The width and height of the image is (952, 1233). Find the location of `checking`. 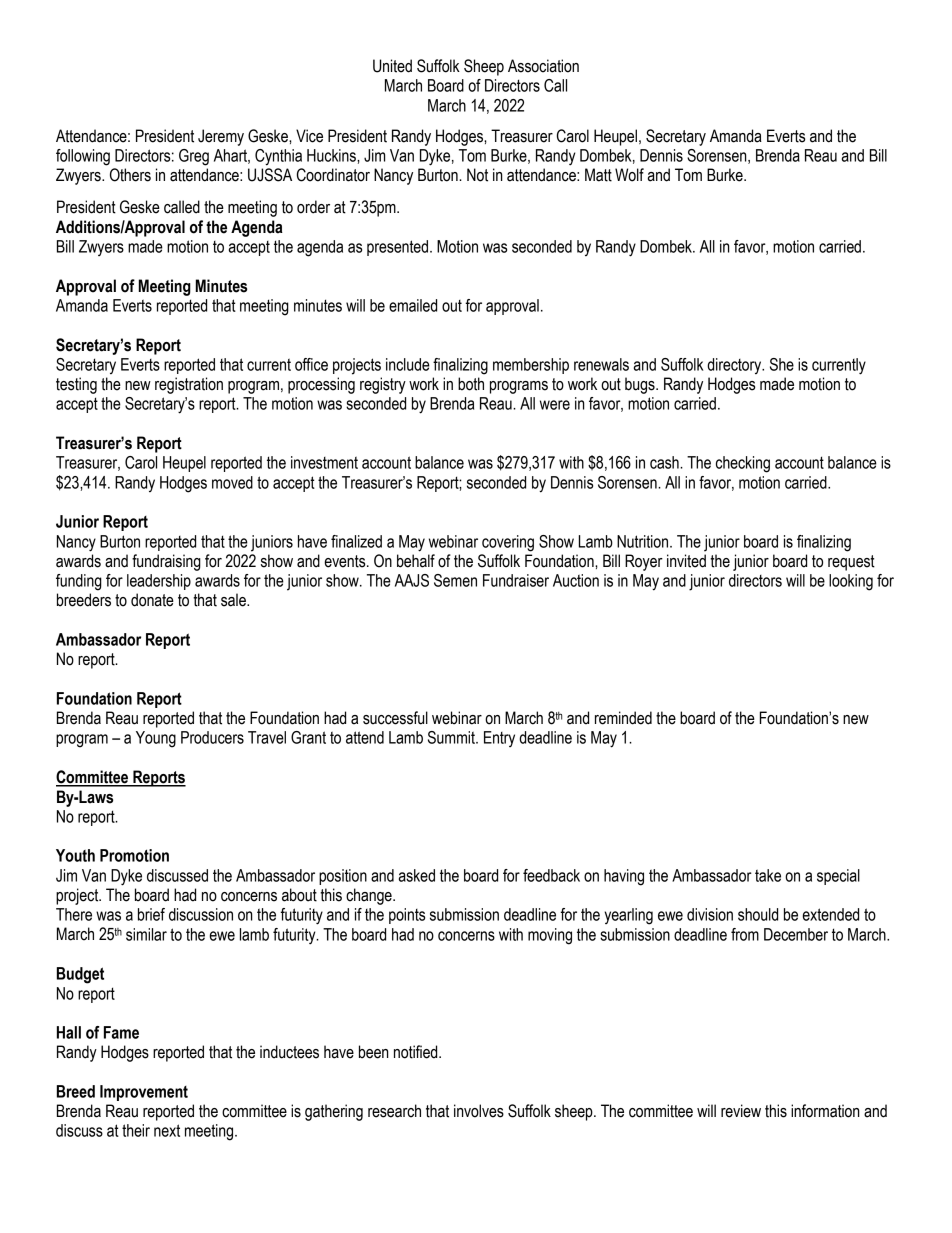

checking is located at coordinates (743, 464).
